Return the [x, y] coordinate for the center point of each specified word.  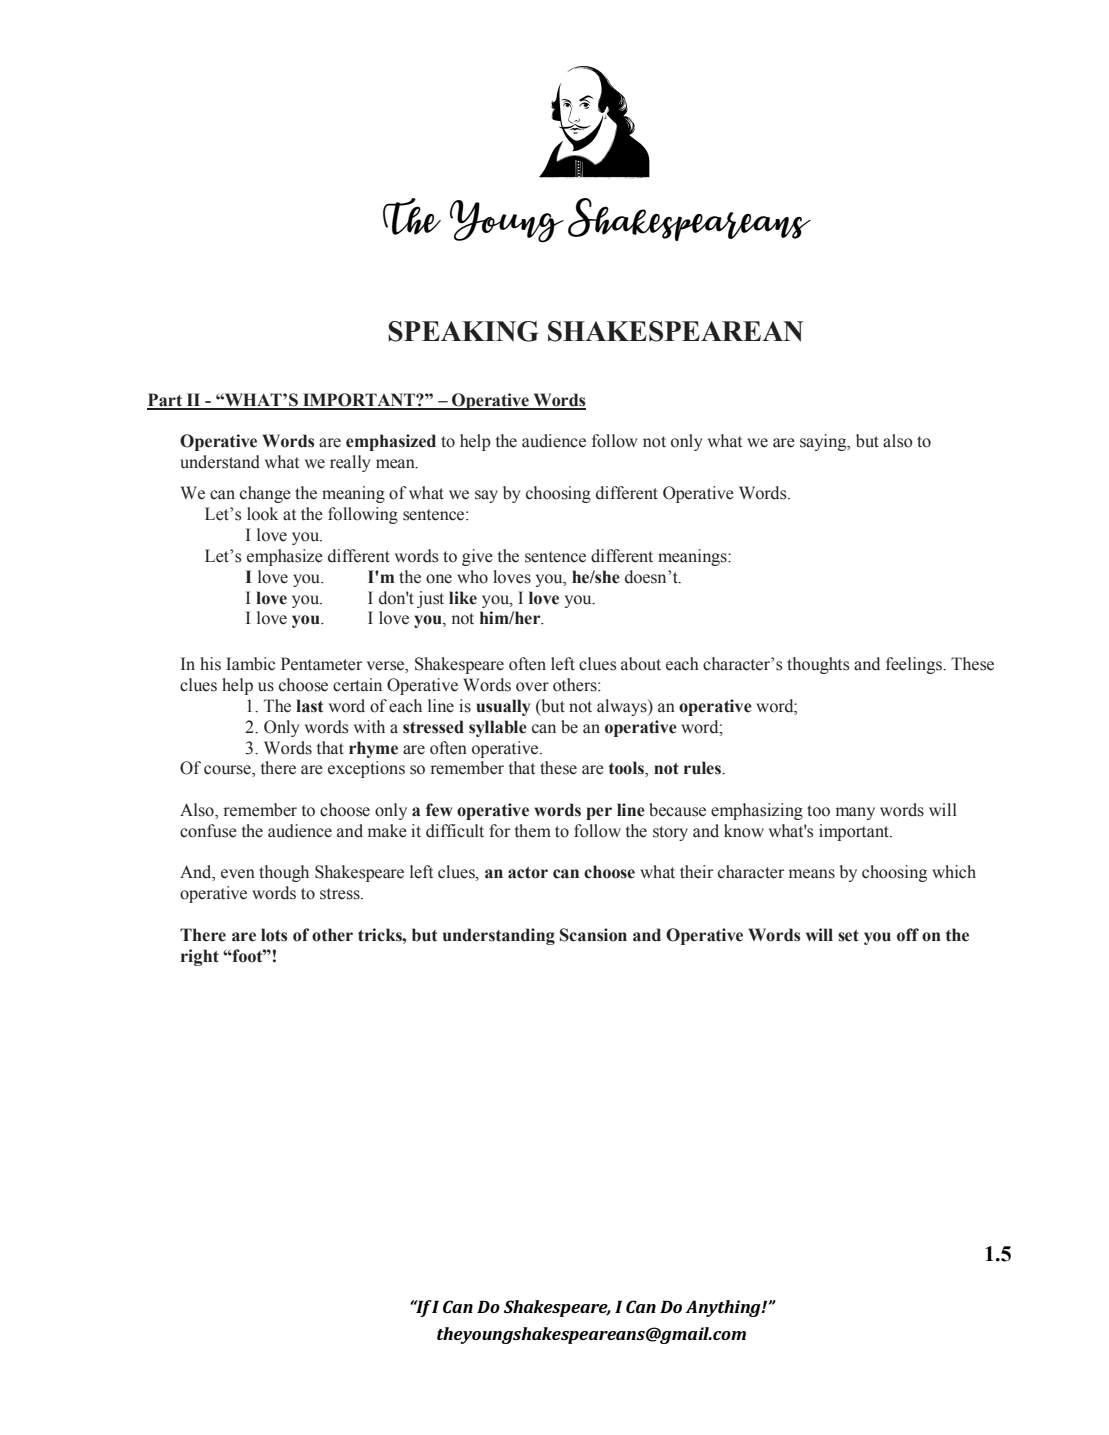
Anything [724, 1308]
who [472, 577]
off [908, 935]
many [855, 813]
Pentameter [321, 664]
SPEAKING [463, 331]
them [533, 831]
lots [274, 935]
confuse [208, 831]
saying [824, 442]
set [848, 936]
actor [528, 873]
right [200, 957]
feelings [915, 665]
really [350, 463]
